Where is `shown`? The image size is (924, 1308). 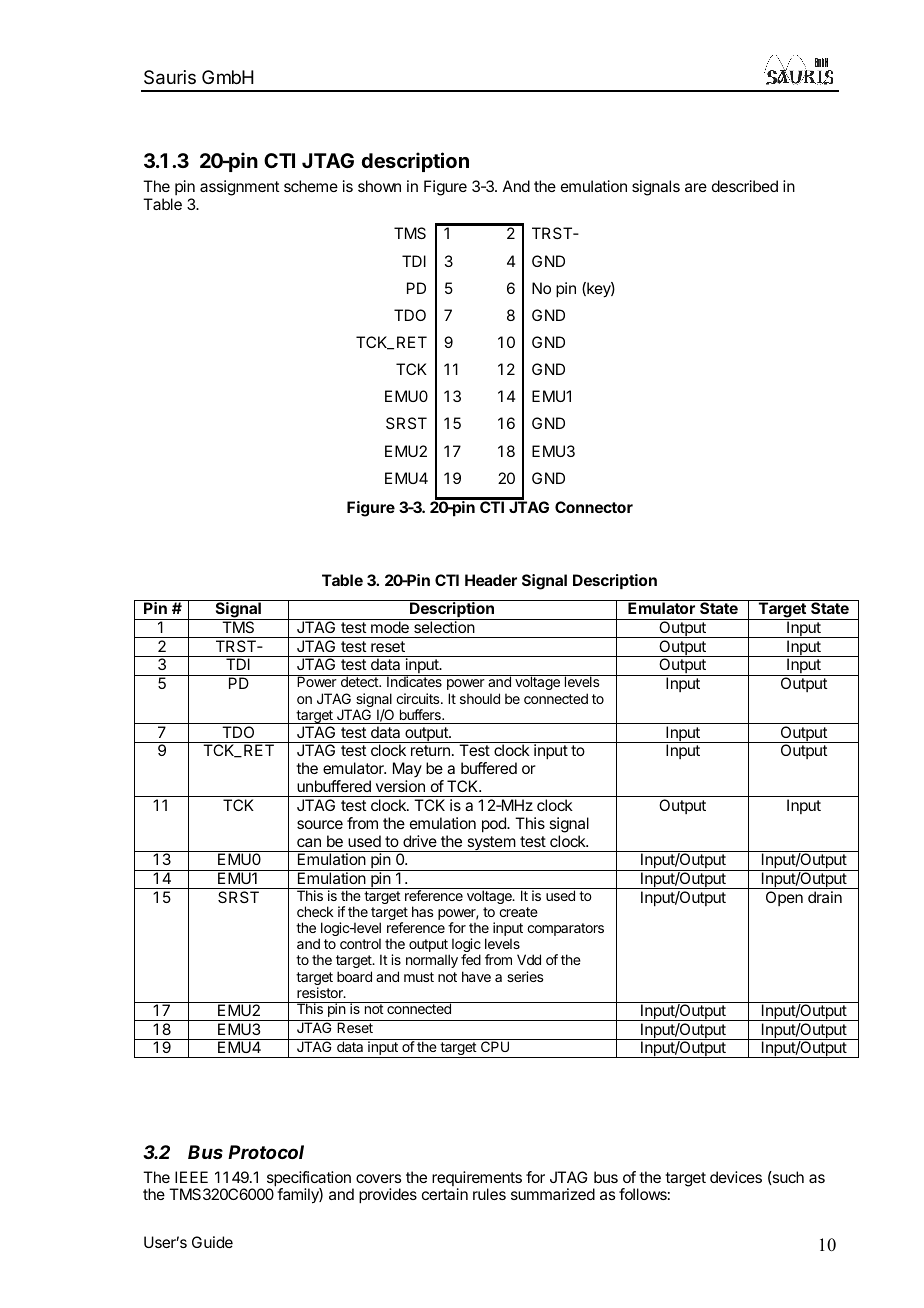
shown is located at coordinates (379, 186).
